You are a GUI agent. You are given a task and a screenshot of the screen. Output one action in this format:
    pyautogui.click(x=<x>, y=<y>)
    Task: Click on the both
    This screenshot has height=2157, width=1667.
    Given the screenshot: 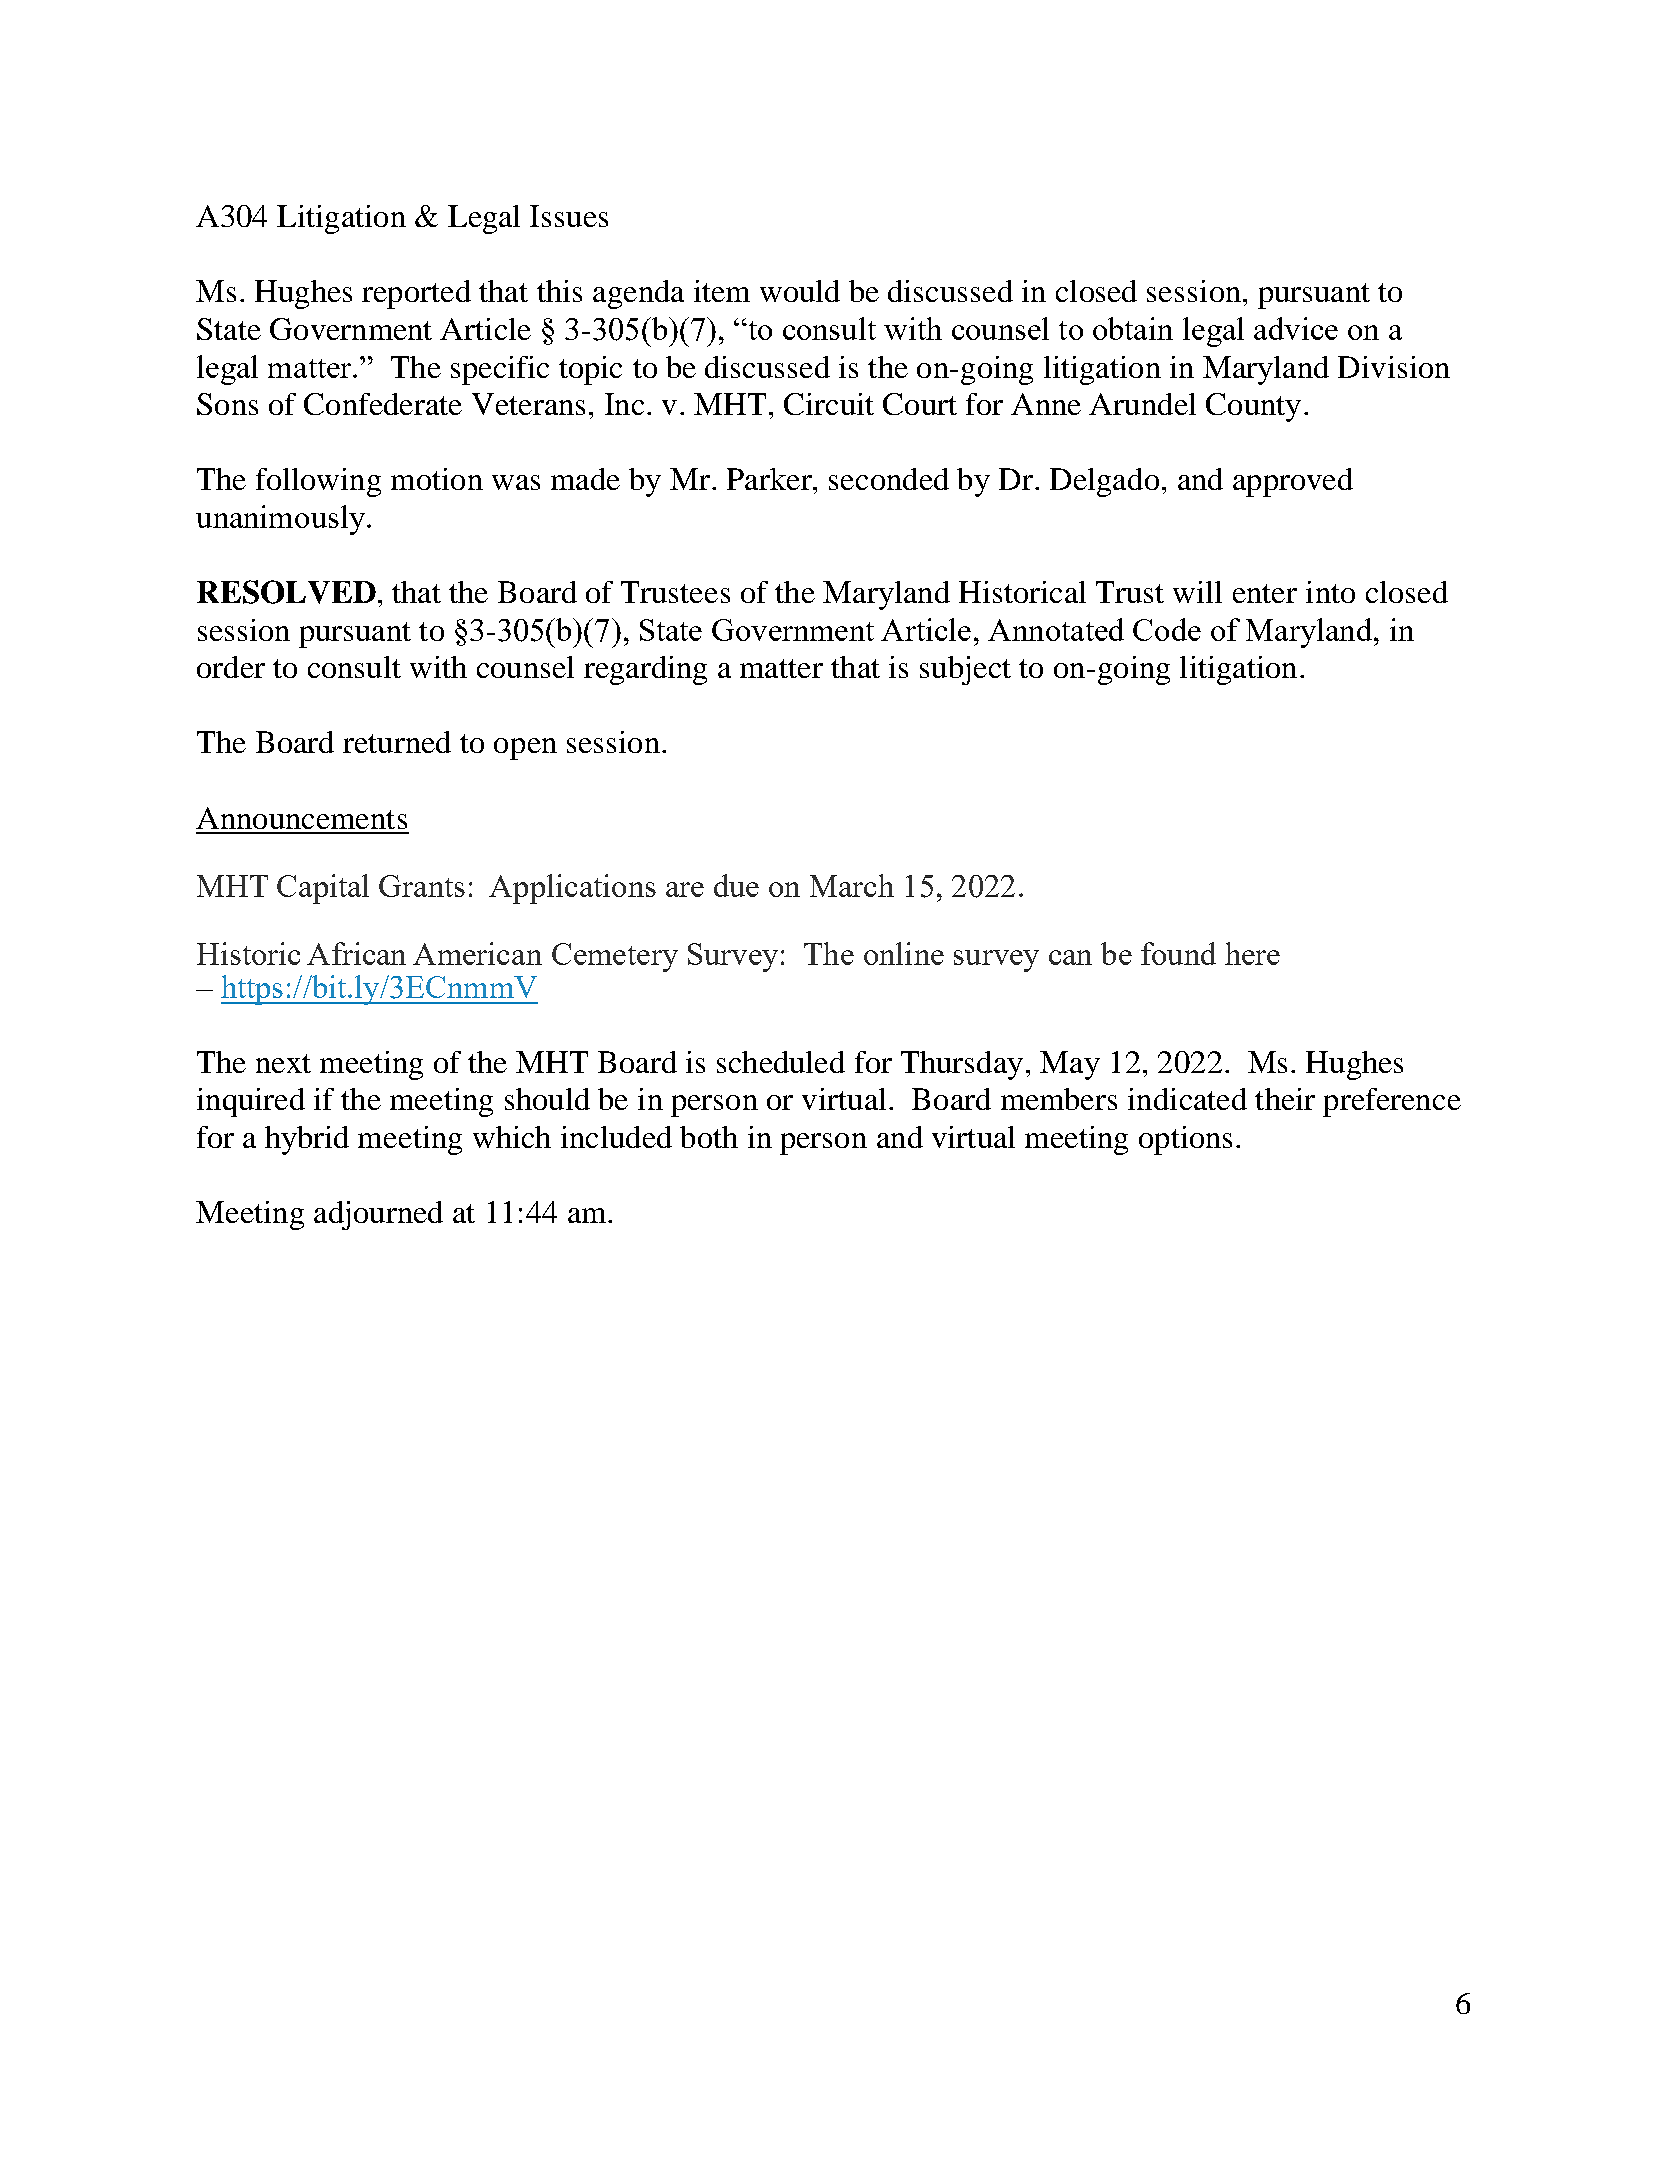 What is the action you would take?
    pyautogui.click(x=709, y=1137)
